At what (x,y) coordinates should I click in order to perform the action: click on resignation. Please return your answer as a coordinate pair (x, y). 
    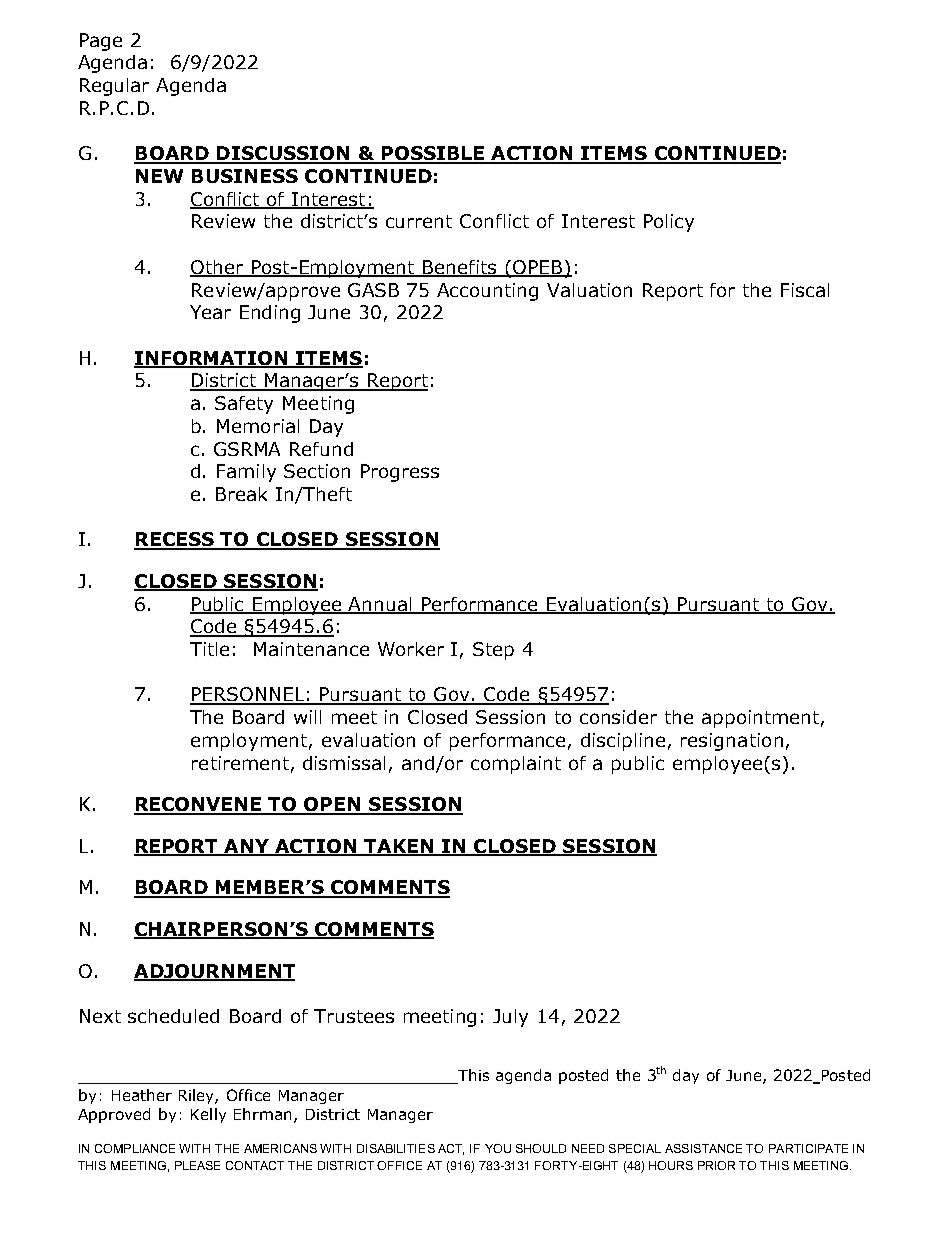
    Looking at the image, I should click on (732, 742).
